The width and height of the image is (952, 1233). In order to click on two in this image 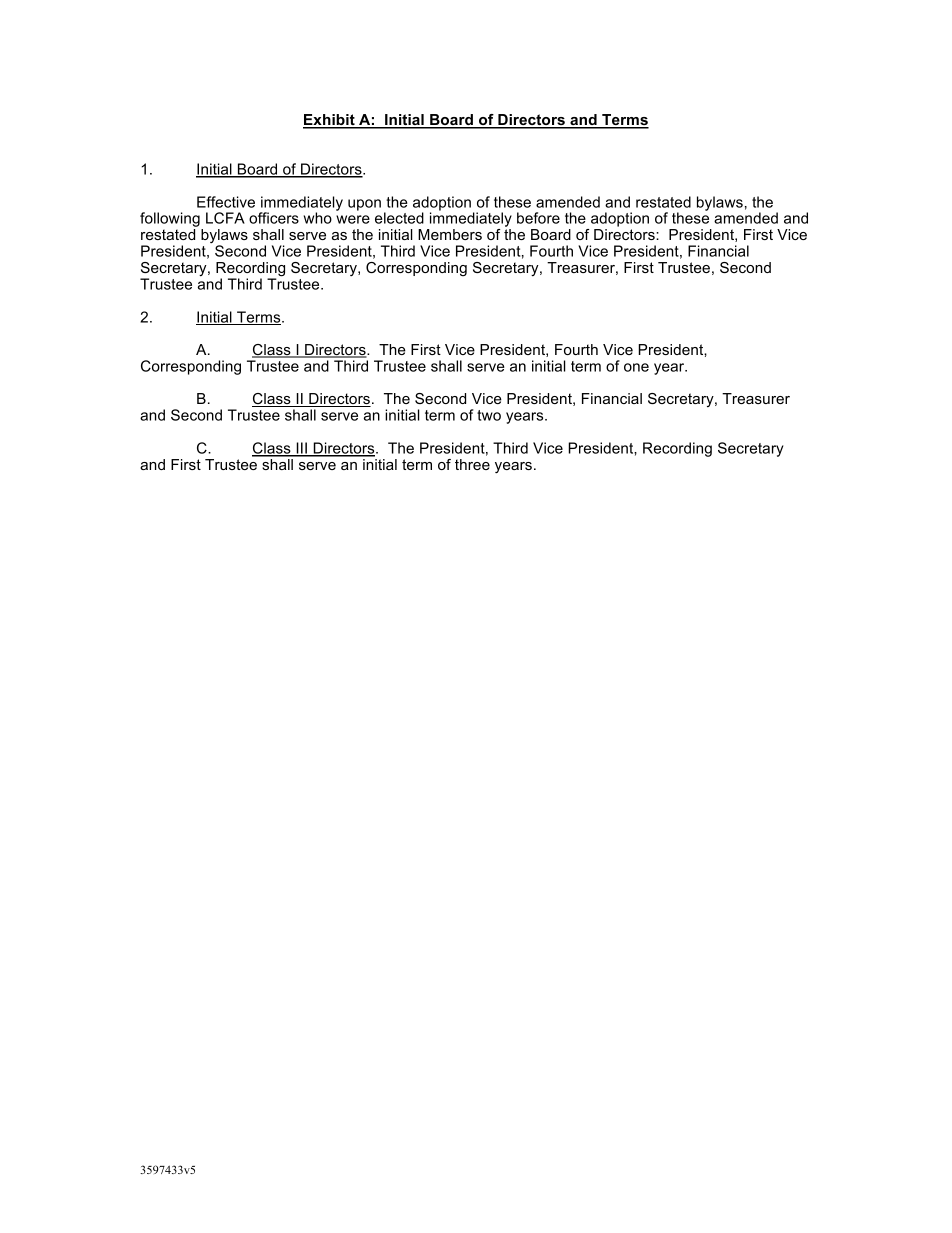, I will do `click(489, 415)`.
